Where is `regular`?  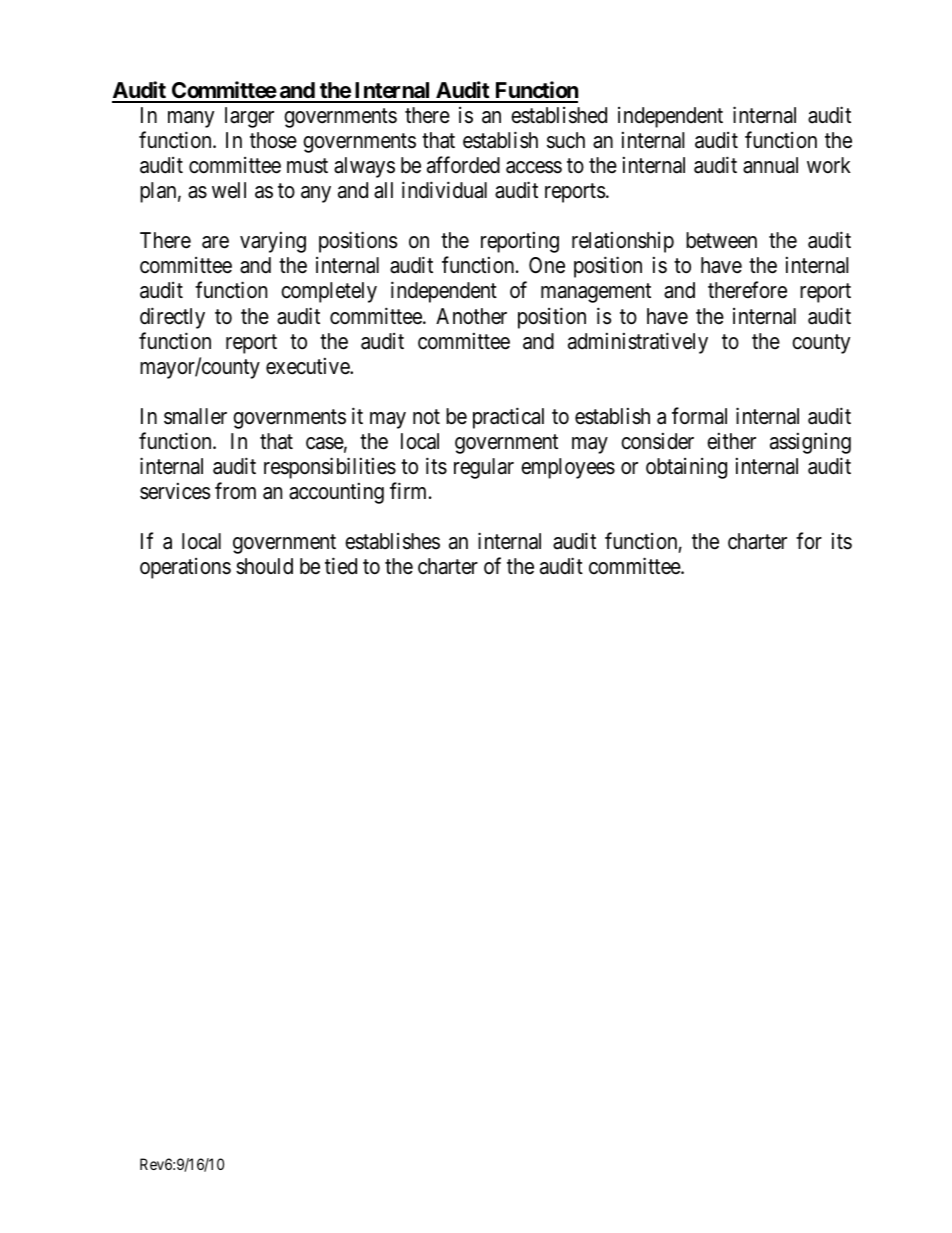
regular is located at coordinates (484, 468).
